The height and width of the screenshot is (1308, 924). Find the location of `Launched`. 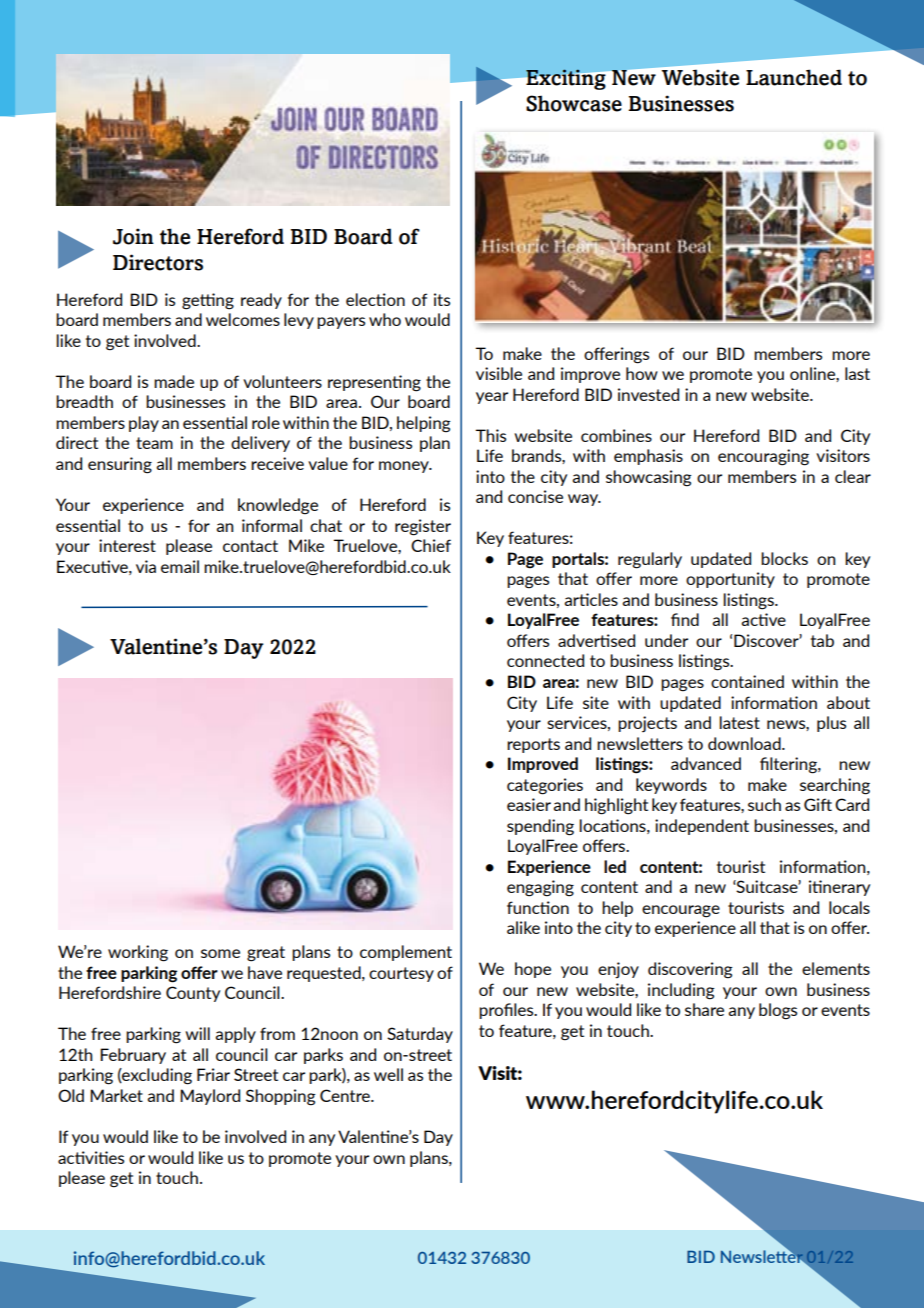

Launched is located at coordinates (794, 77).
